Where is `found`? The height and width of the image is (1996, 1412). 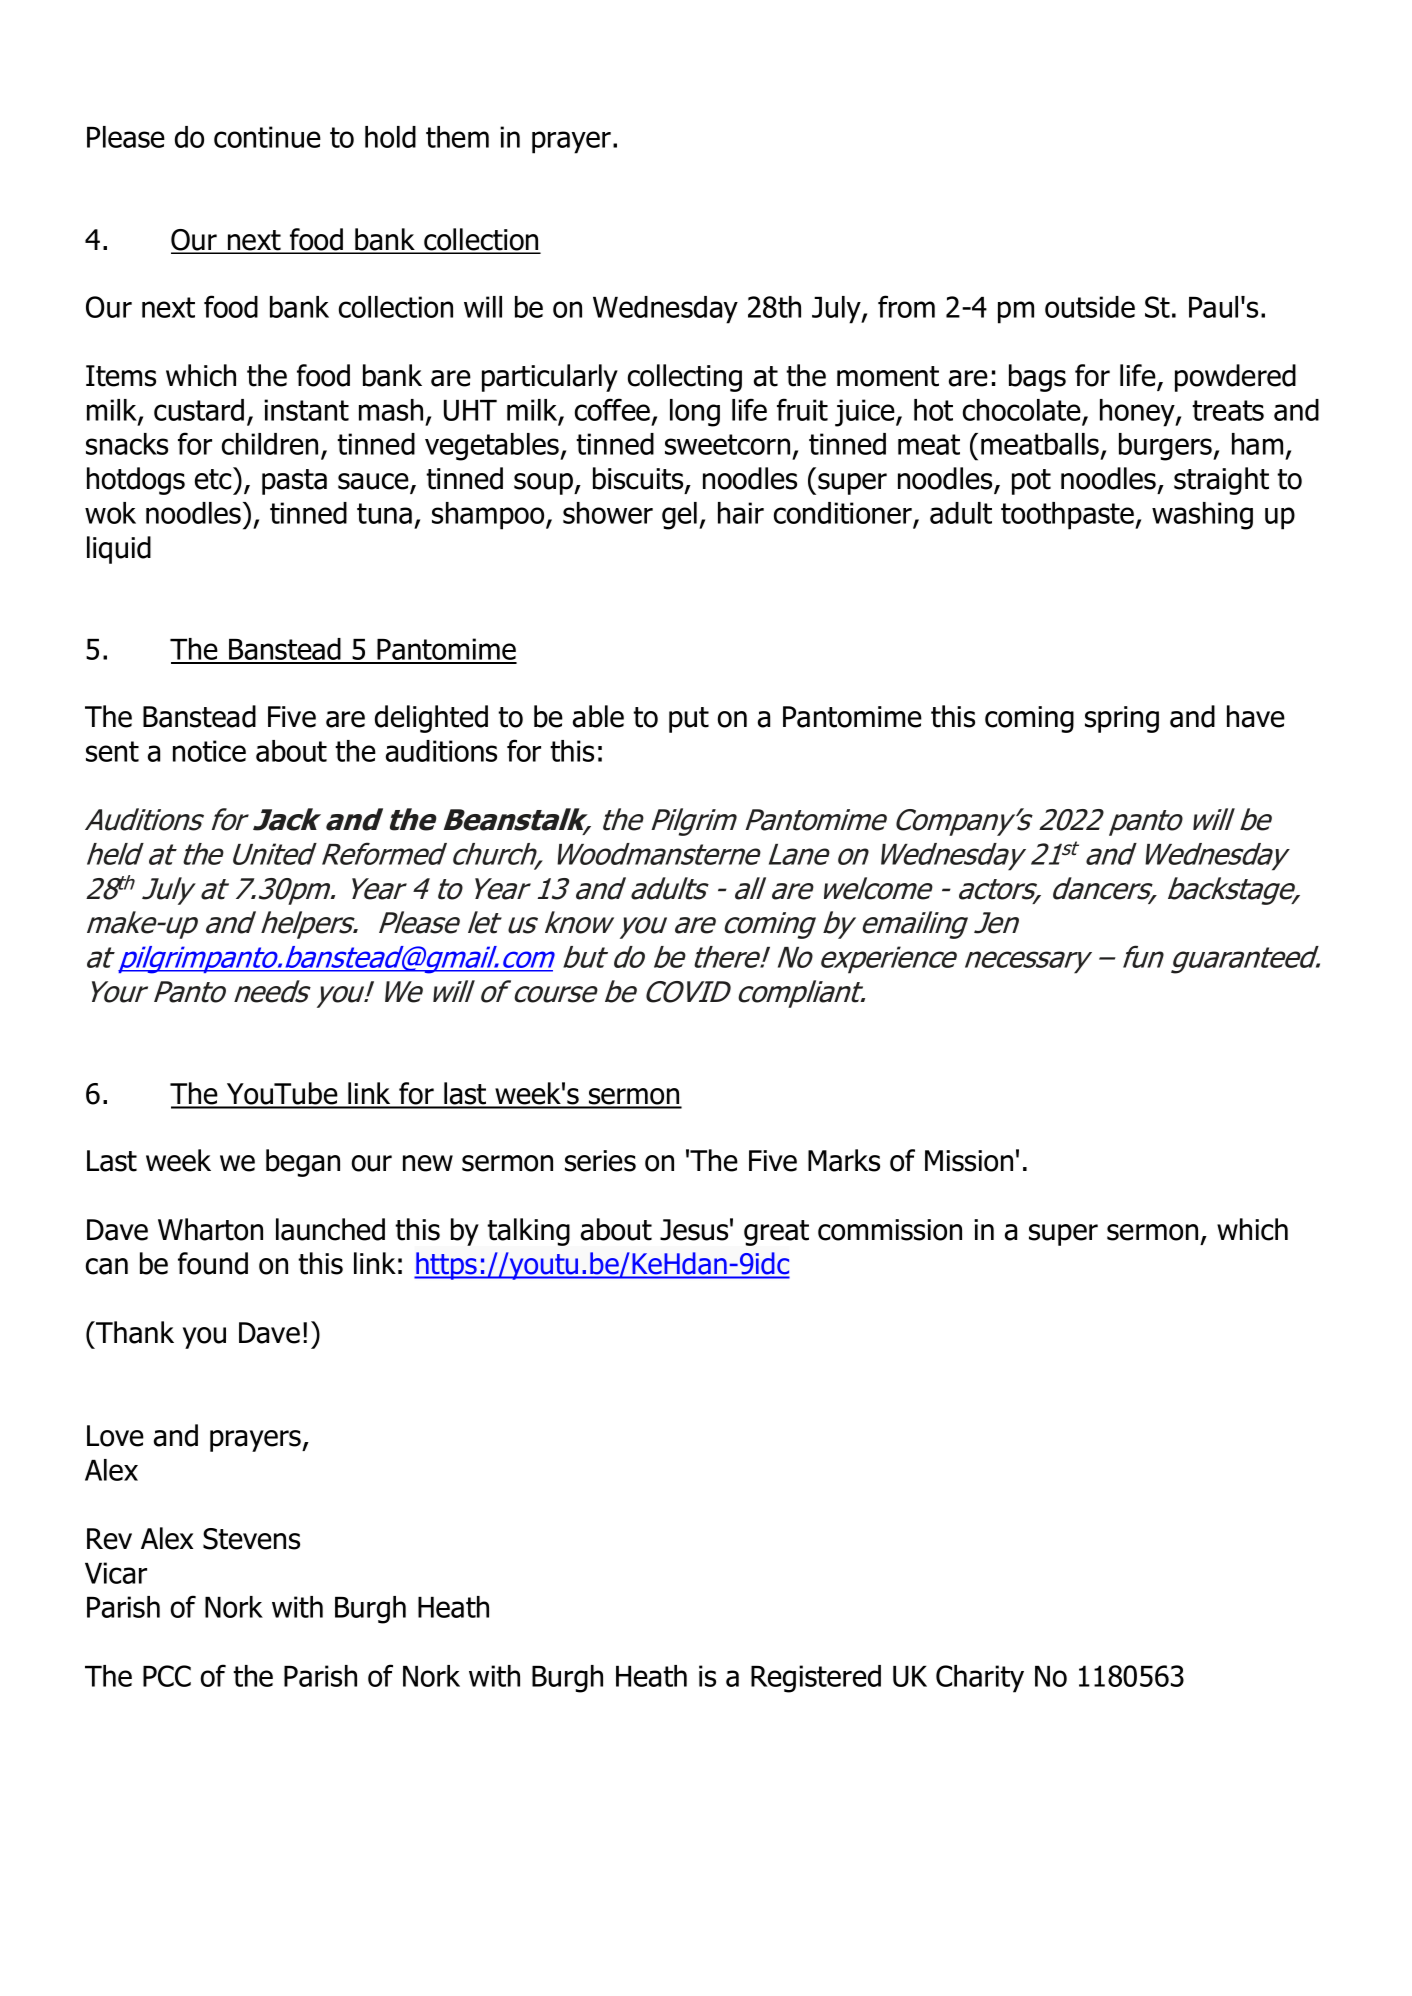
found is located at coordinates (213, 1263).
